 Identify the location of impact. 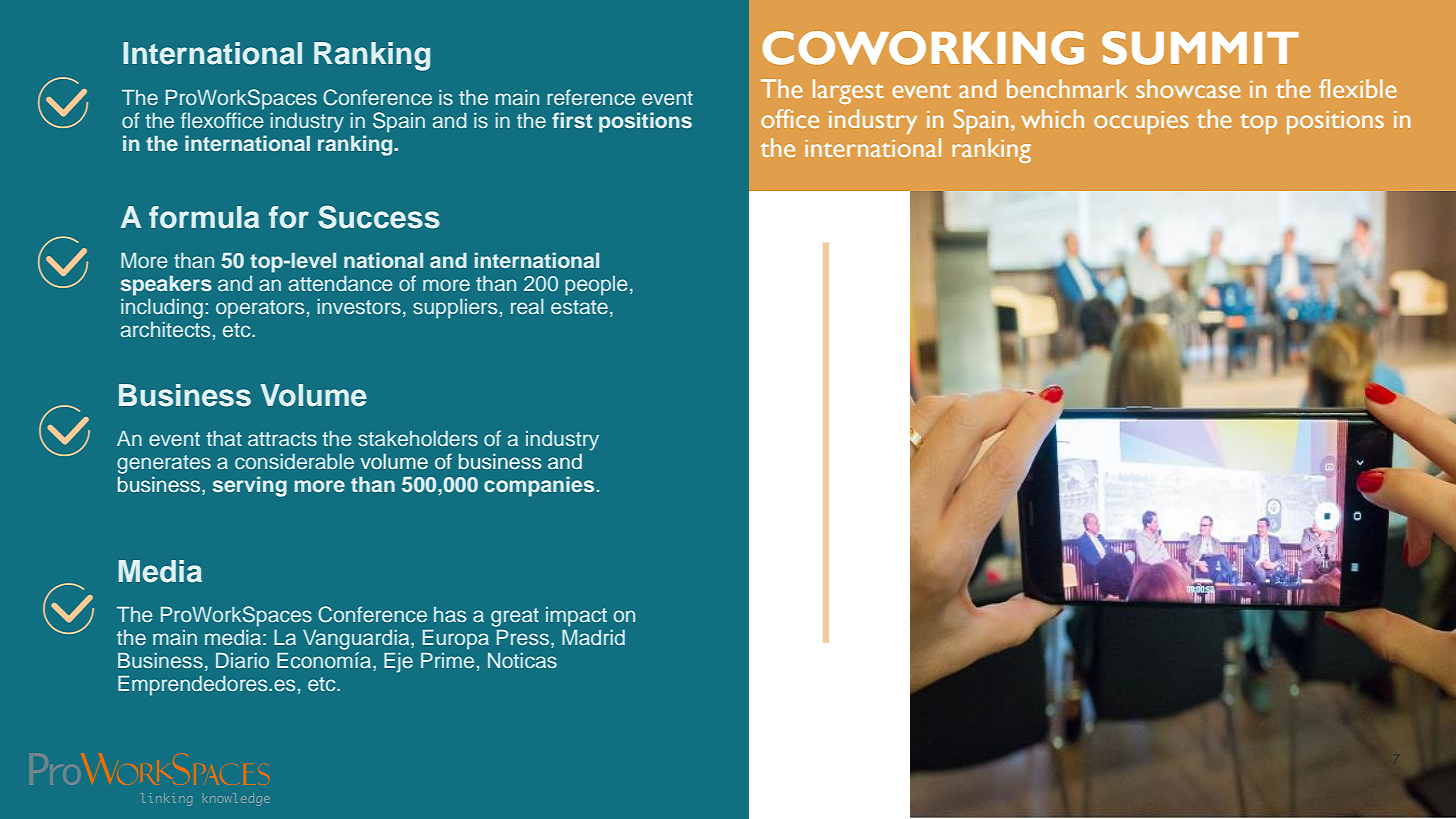
(576, 617).
